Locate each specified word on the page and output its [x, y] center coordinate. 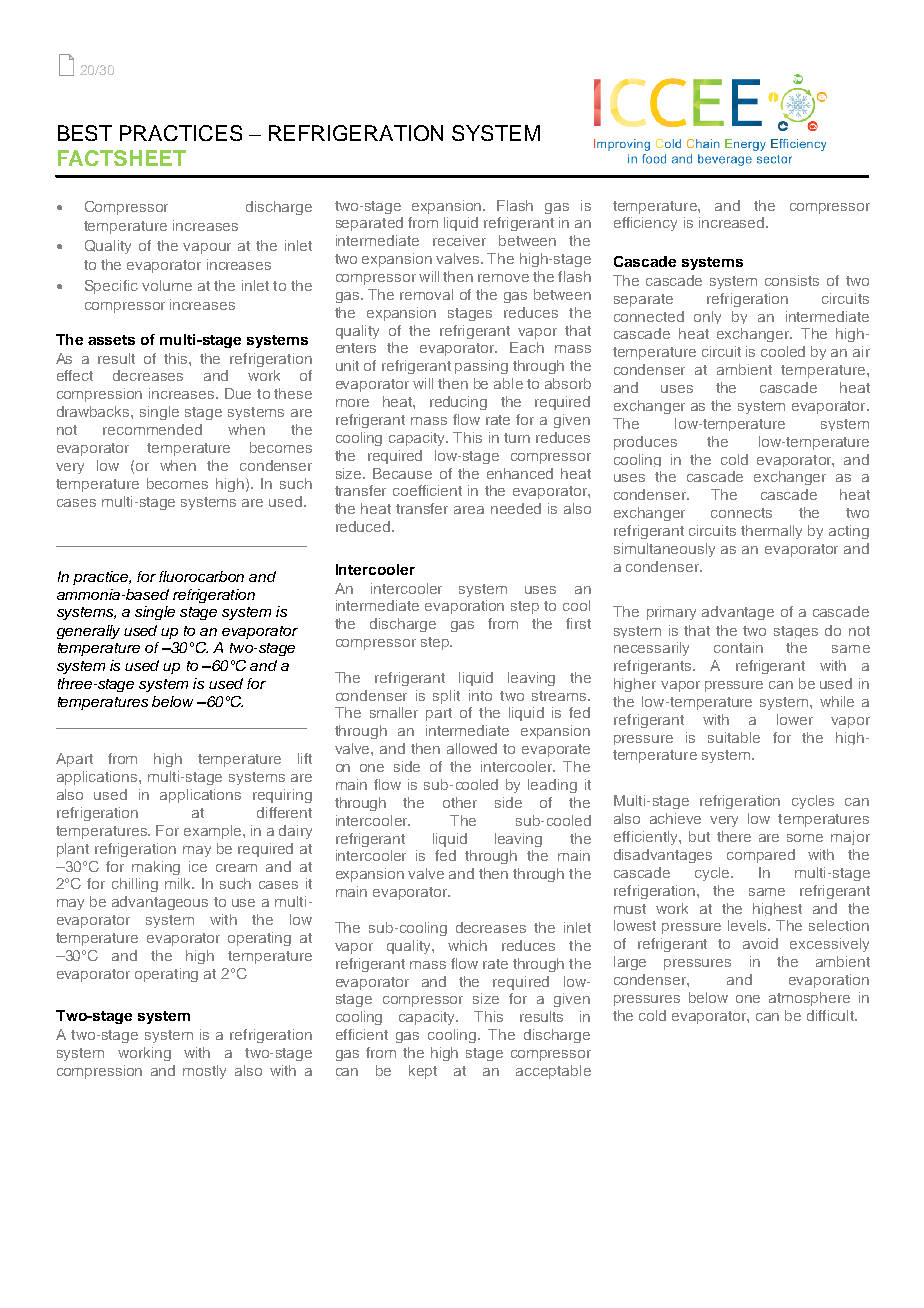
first [578, 623]
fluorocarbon [201, 576]
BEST [85, 133]
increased [733, 222]
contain [738, 647]
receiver [459, 240]
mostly [204, 1072]
